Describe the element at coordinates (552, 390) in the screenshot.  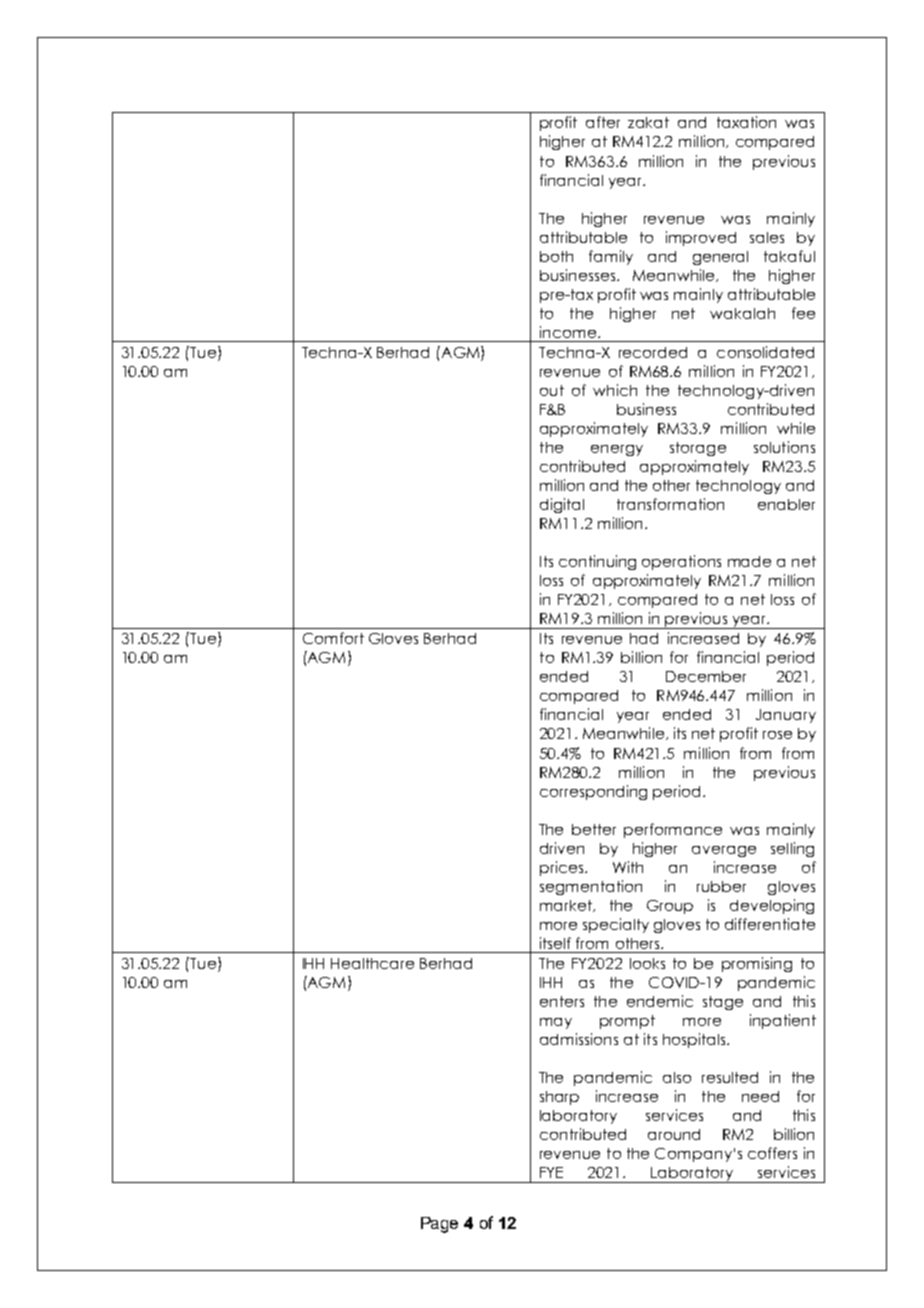
I see `out` at that location.
